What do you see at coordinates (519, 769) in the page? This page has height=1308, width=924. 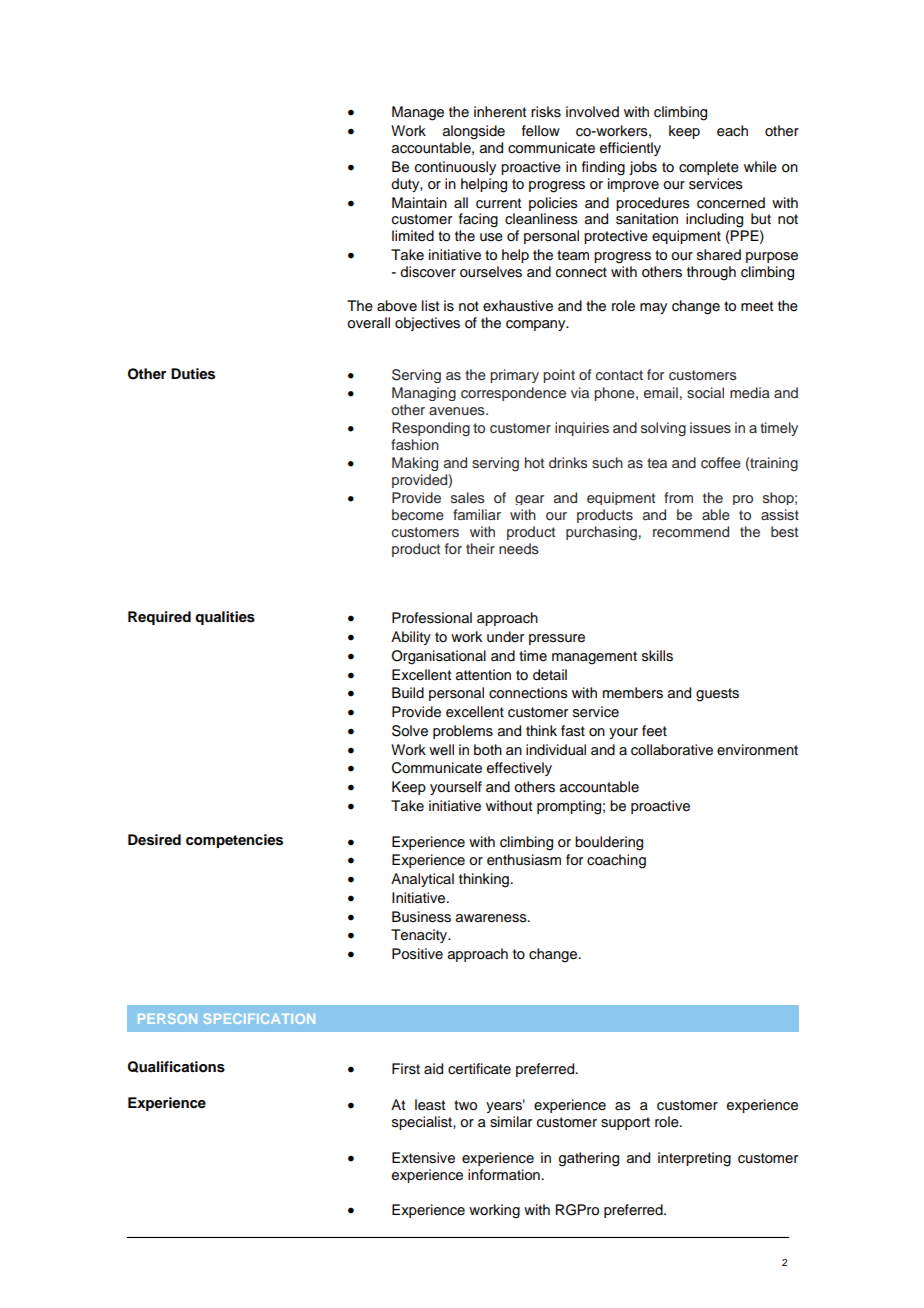 I see `effectively` at bounding box center [519, 769].
